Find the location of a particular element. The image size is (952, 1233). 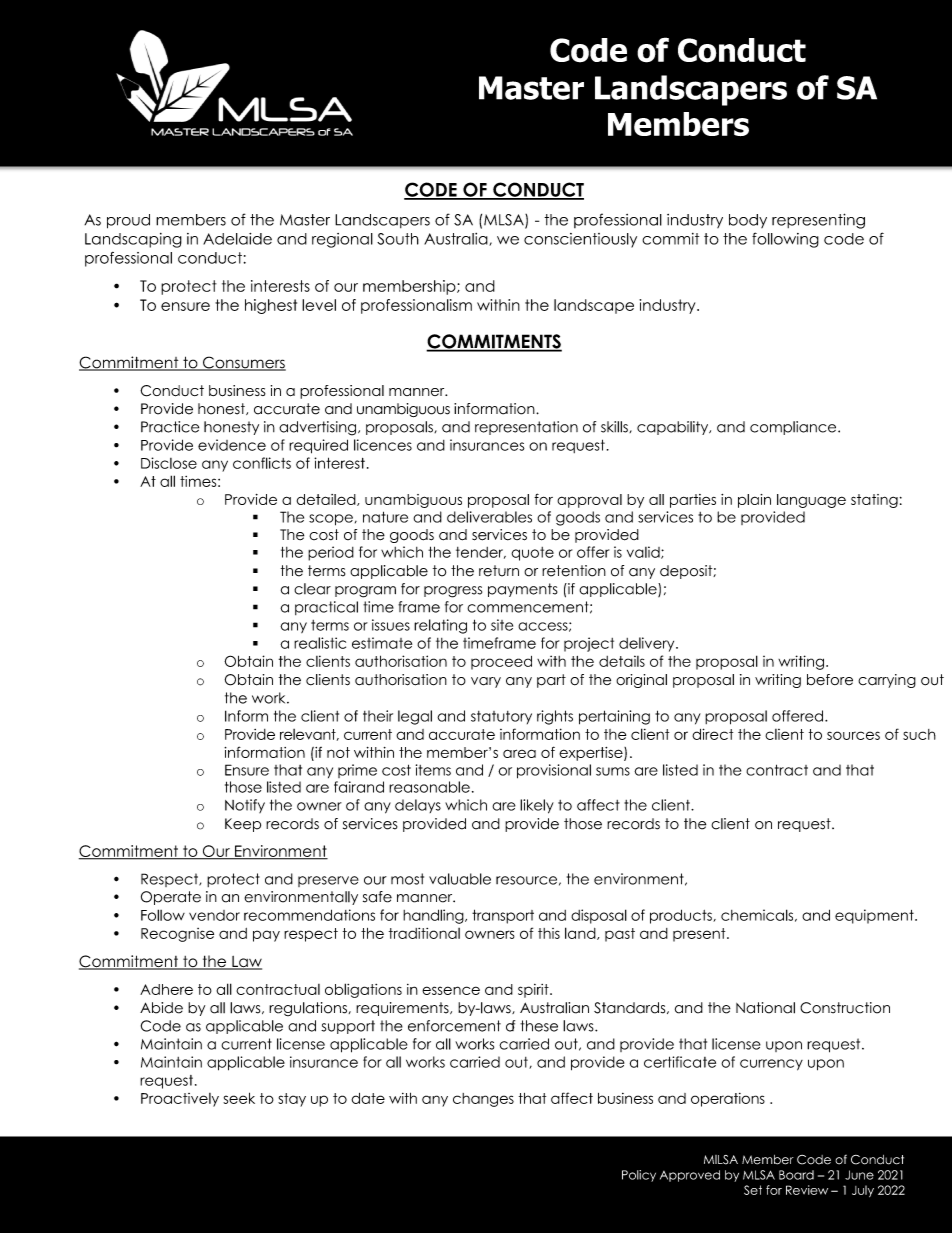

before is located at coordinates (830, 680).
